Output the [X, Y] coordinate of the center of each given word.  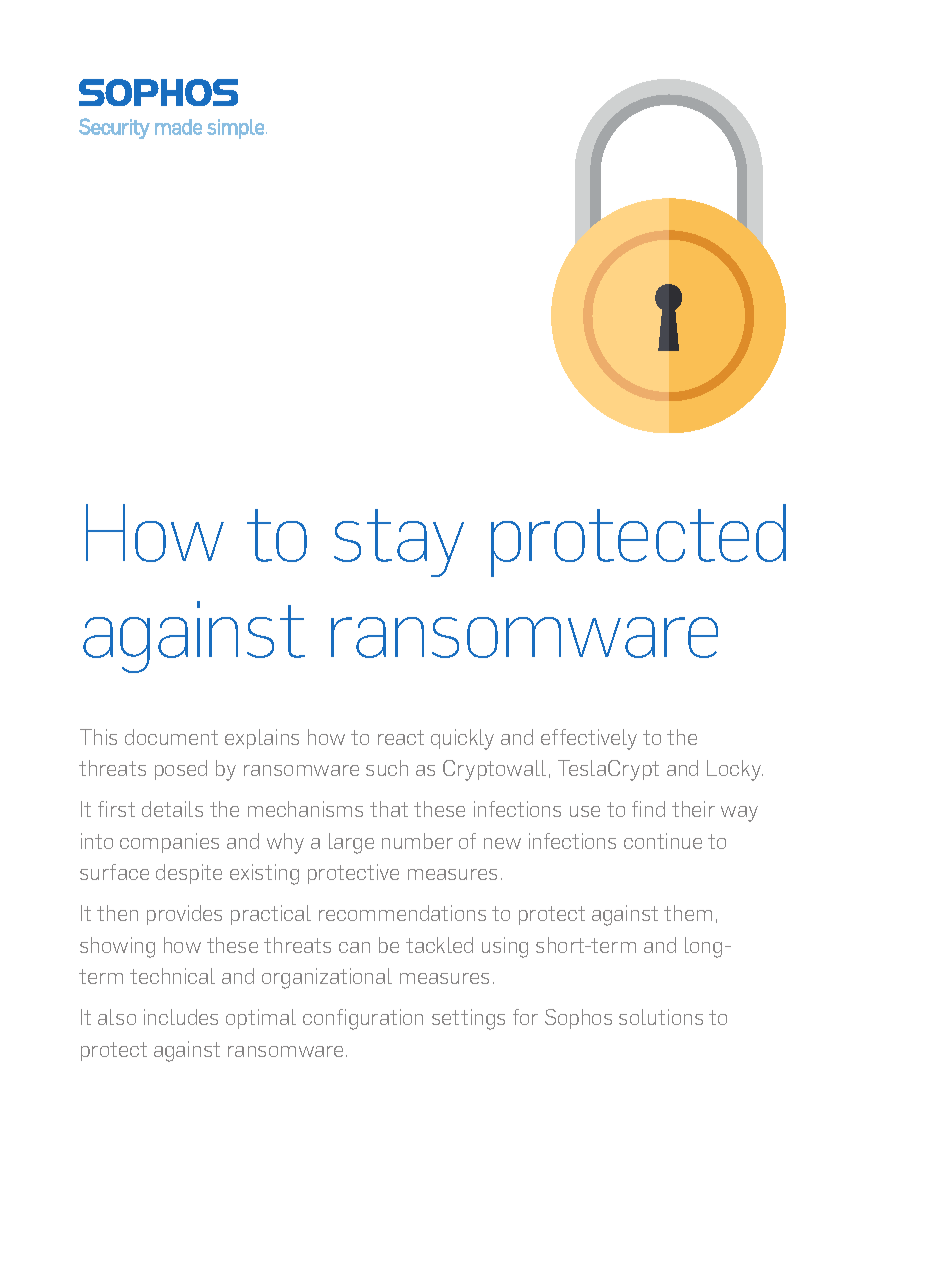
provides [184, 915]
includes [181, 1017]
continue [663, 841]
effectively [589, 739]
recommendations [402, 913]
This [98, 737]
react [401, 737]
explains [262, 739]
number [417, 841]
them [688, 913]
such [387, 768]
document [171, 737]
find [648, 809]
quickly [462, 739]
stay [399, 543]
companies [169, 843]
